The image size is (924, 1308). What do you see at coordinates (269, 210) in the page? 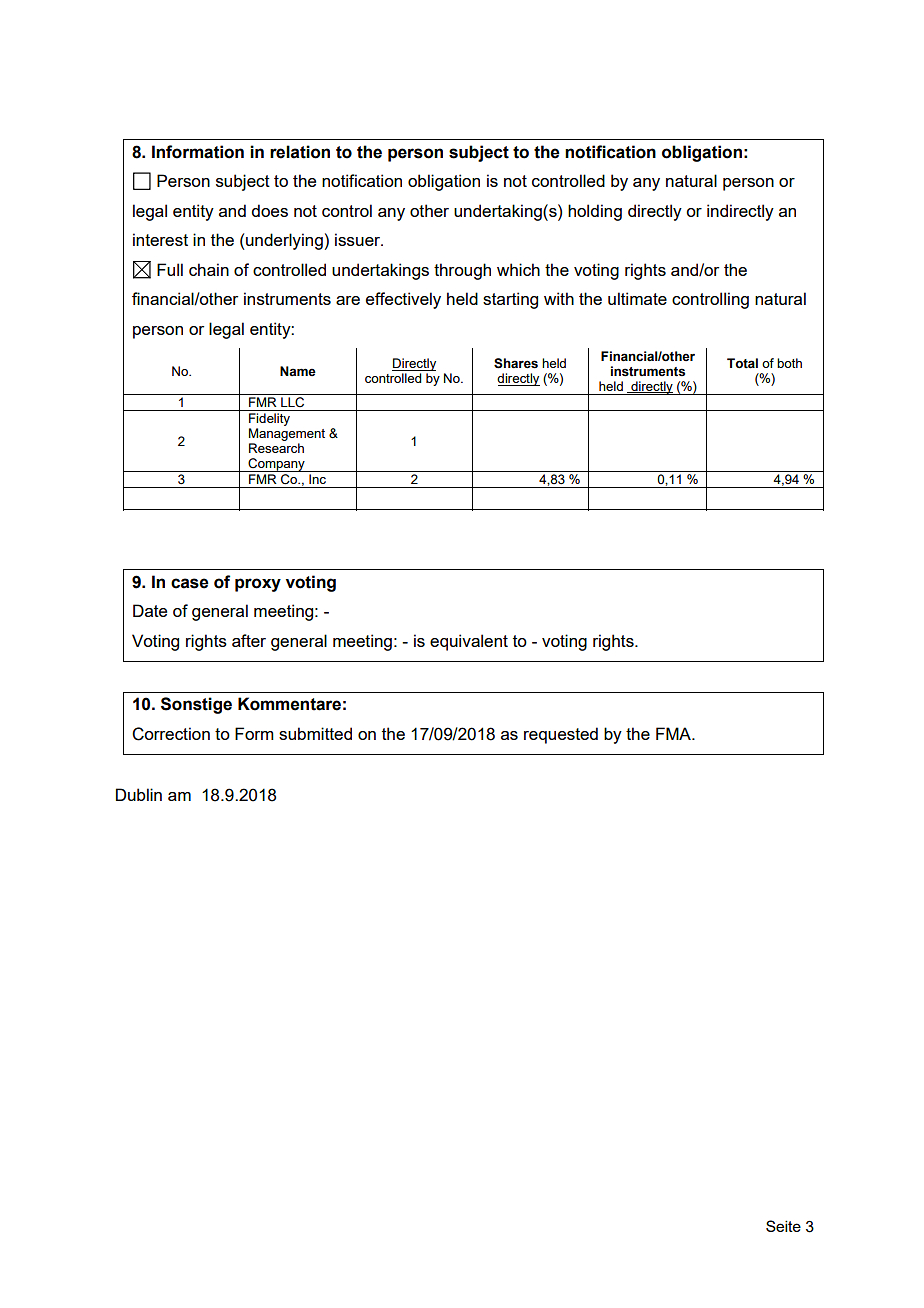
I see `does` at bounding box center [269, 210].
